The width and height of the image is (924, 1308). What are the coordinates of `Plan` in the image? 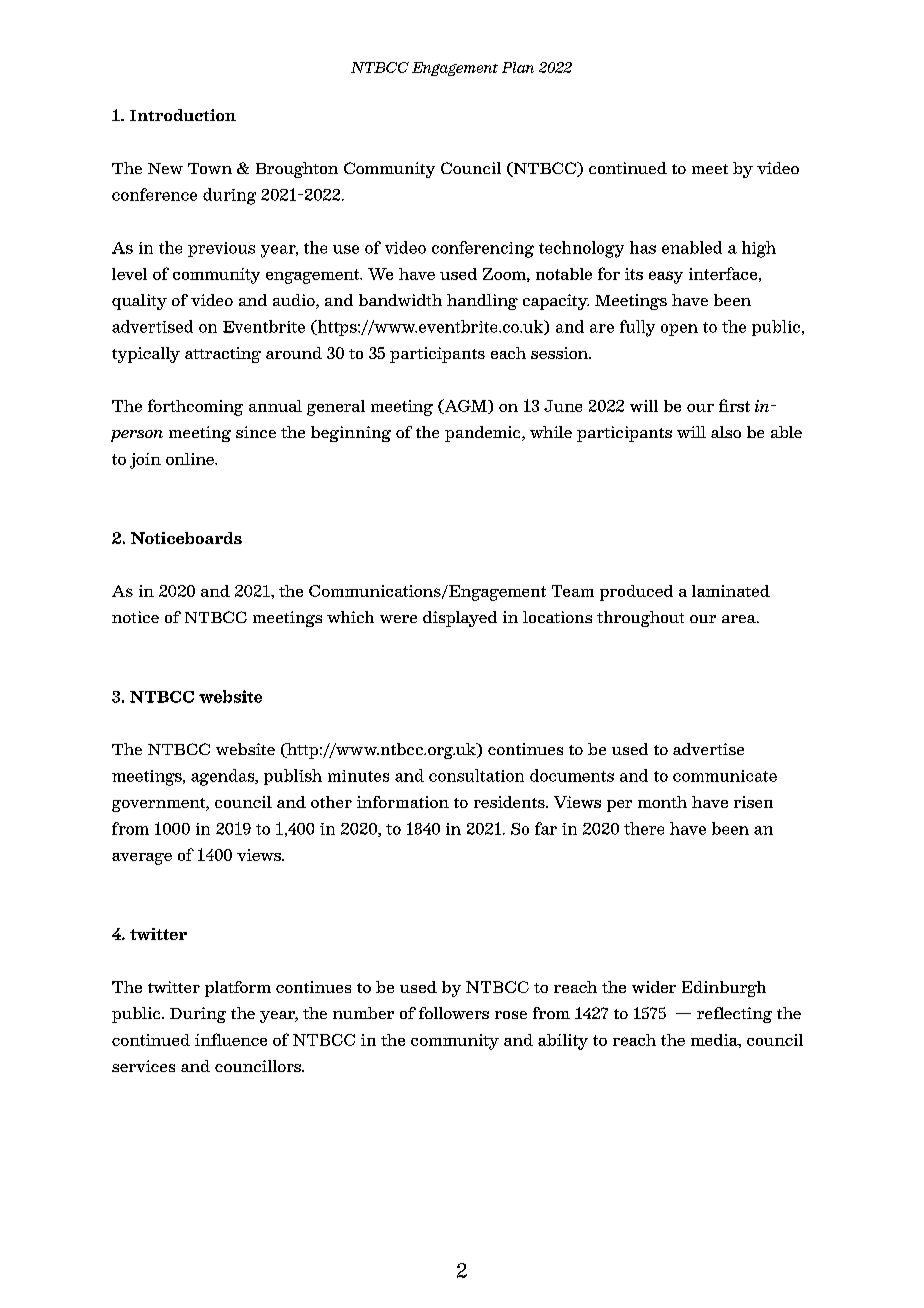 It's located at (518, 67).
